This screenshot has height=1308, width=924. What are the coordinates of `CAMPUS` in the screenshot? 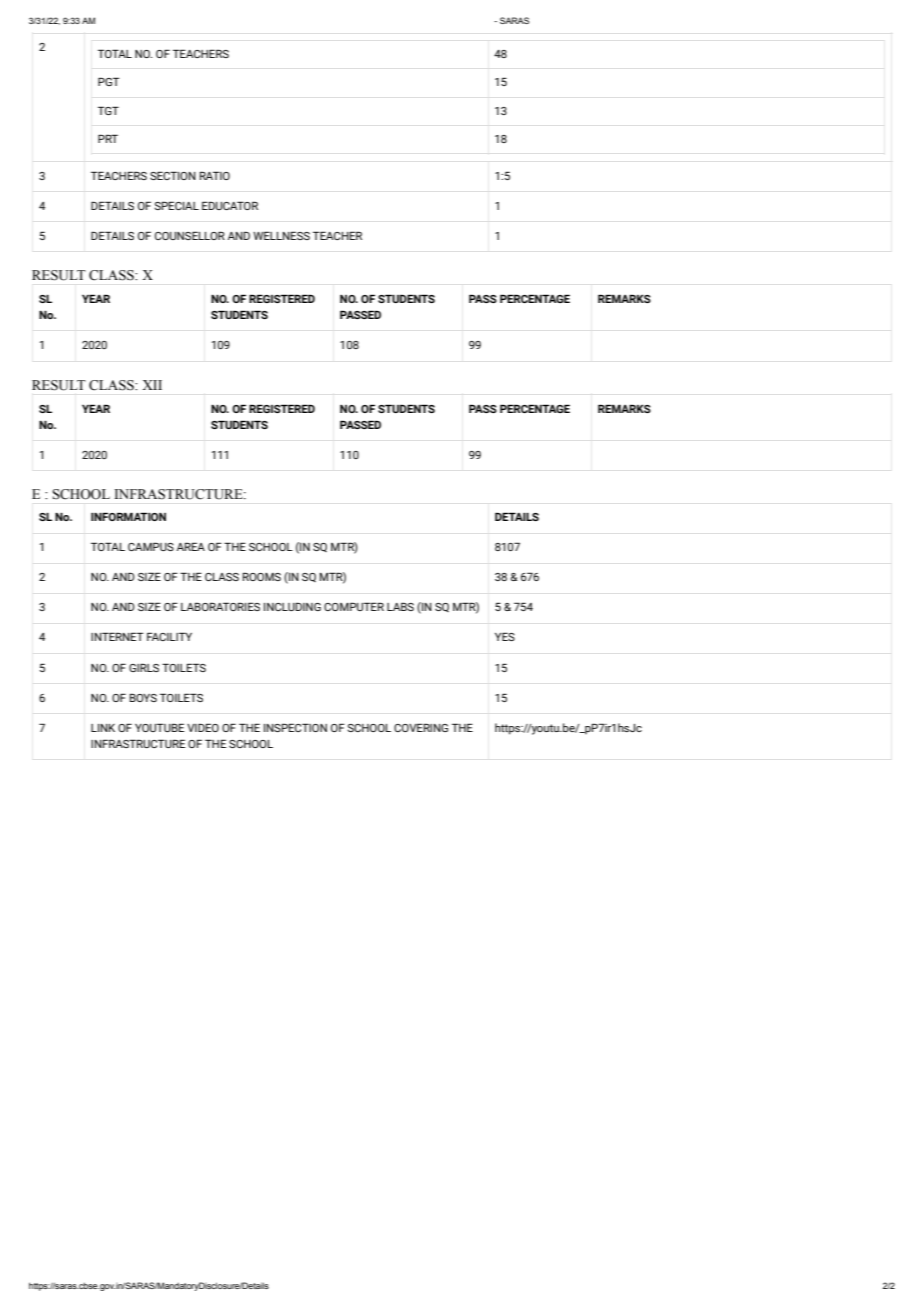 It's located at (151, 546).
